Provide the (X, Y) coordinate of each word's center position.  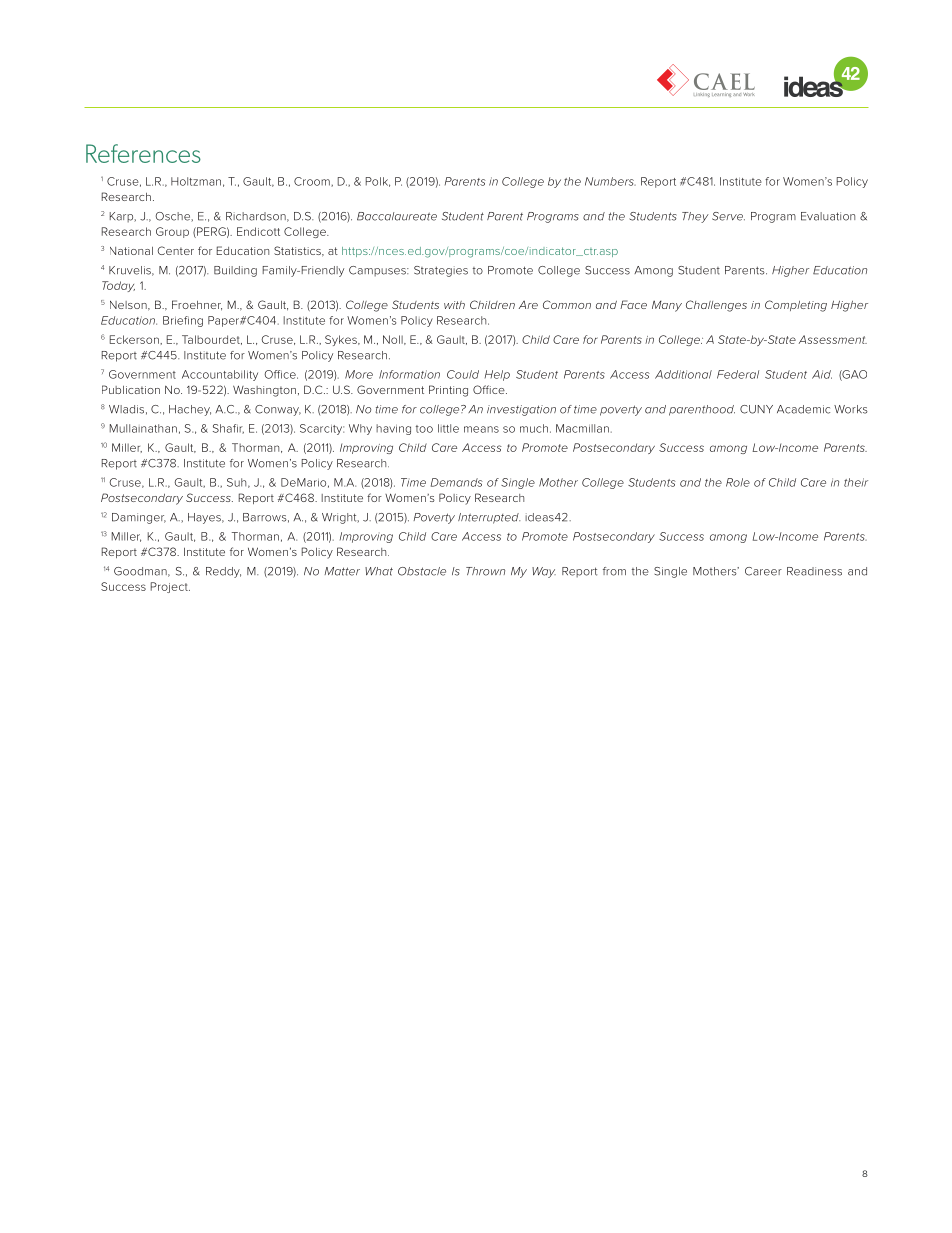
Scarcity (322, 429)
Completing (796, 306)
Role (738, 482)
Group (172, 232)
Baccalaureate (397, 216)
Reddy (223, 572)
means (481, 429)
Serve (728, 216)
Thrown (485, 571)
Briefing (183, 321)
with (454, 305)
